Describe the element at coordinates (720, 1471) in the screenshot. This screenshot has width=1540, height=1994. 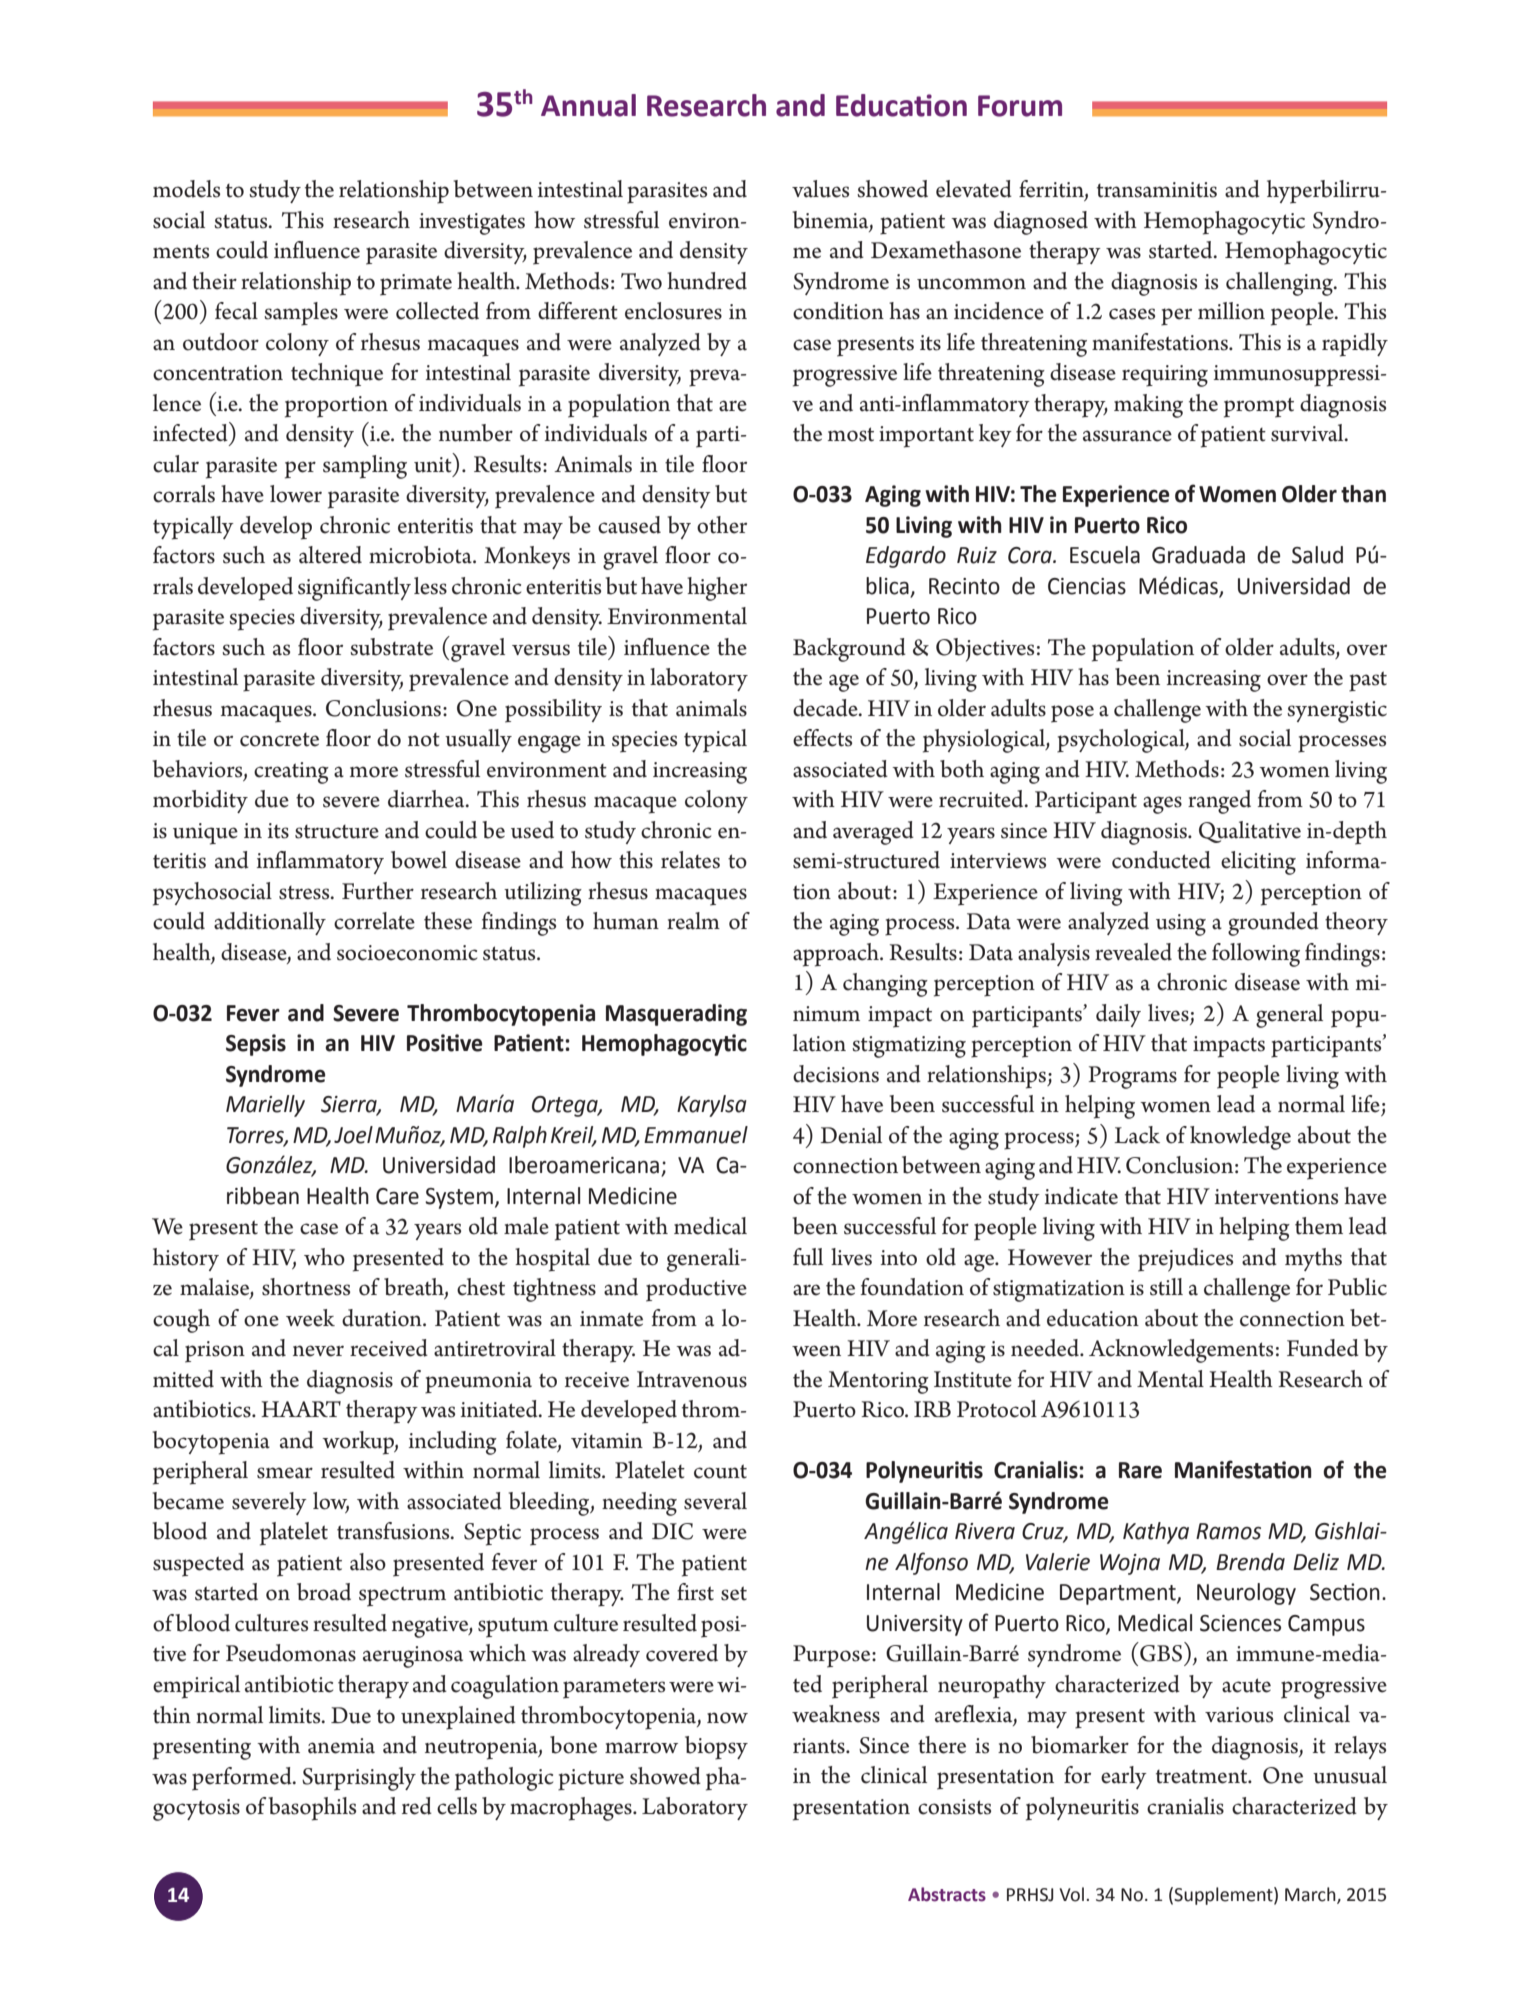
I see `count` at that location.
